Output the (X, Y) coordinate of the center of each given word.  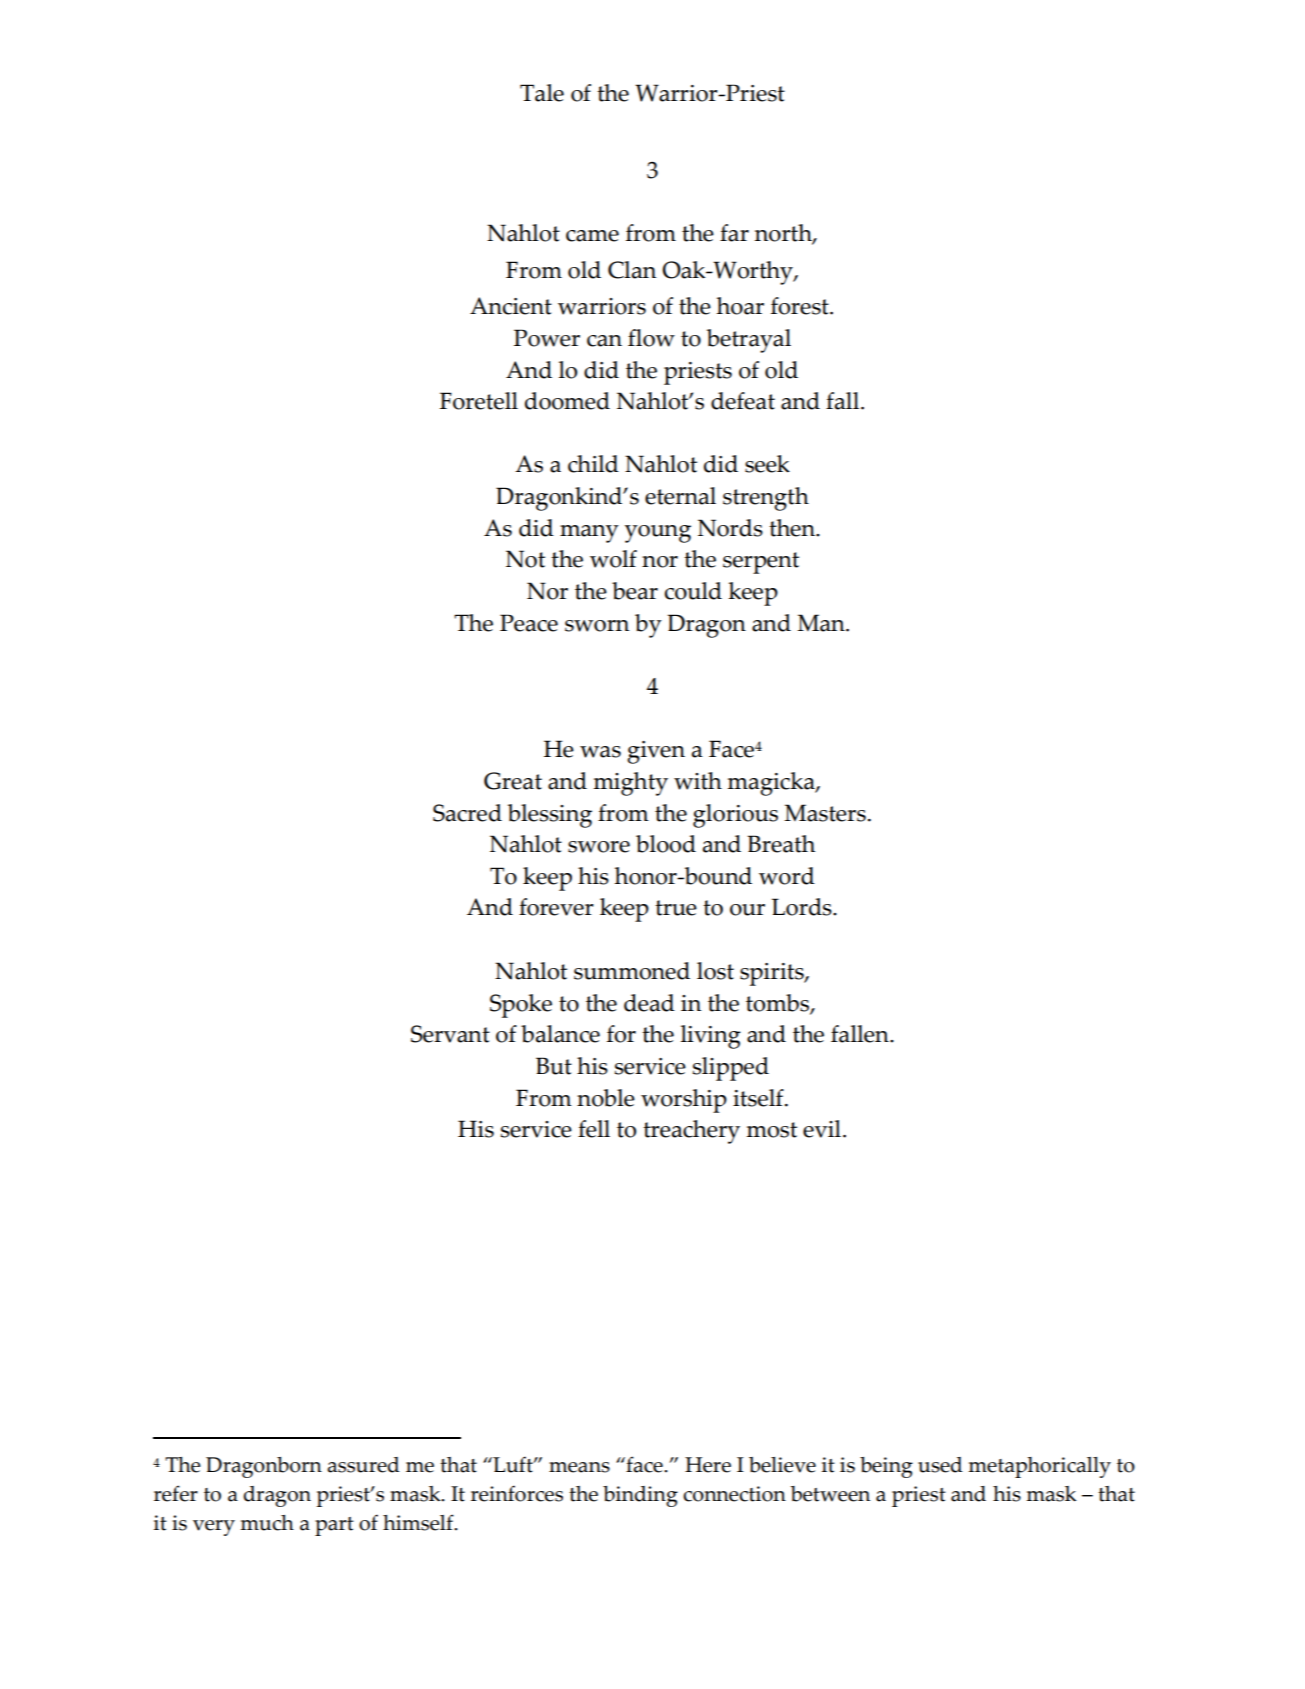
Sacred (467, 813)
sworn (597, 626)
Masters (825, 813)
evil (822, 1129)
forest (801, 306)
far (734, 233)
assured (363, 1465)
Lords (803, 907)
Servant (450, 1034)
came (592, 236)
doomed (567, 401)
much (267, 1523)
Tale (542, 93)
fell (594, 1129)
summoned (632, 971)
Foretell (479, 401)
